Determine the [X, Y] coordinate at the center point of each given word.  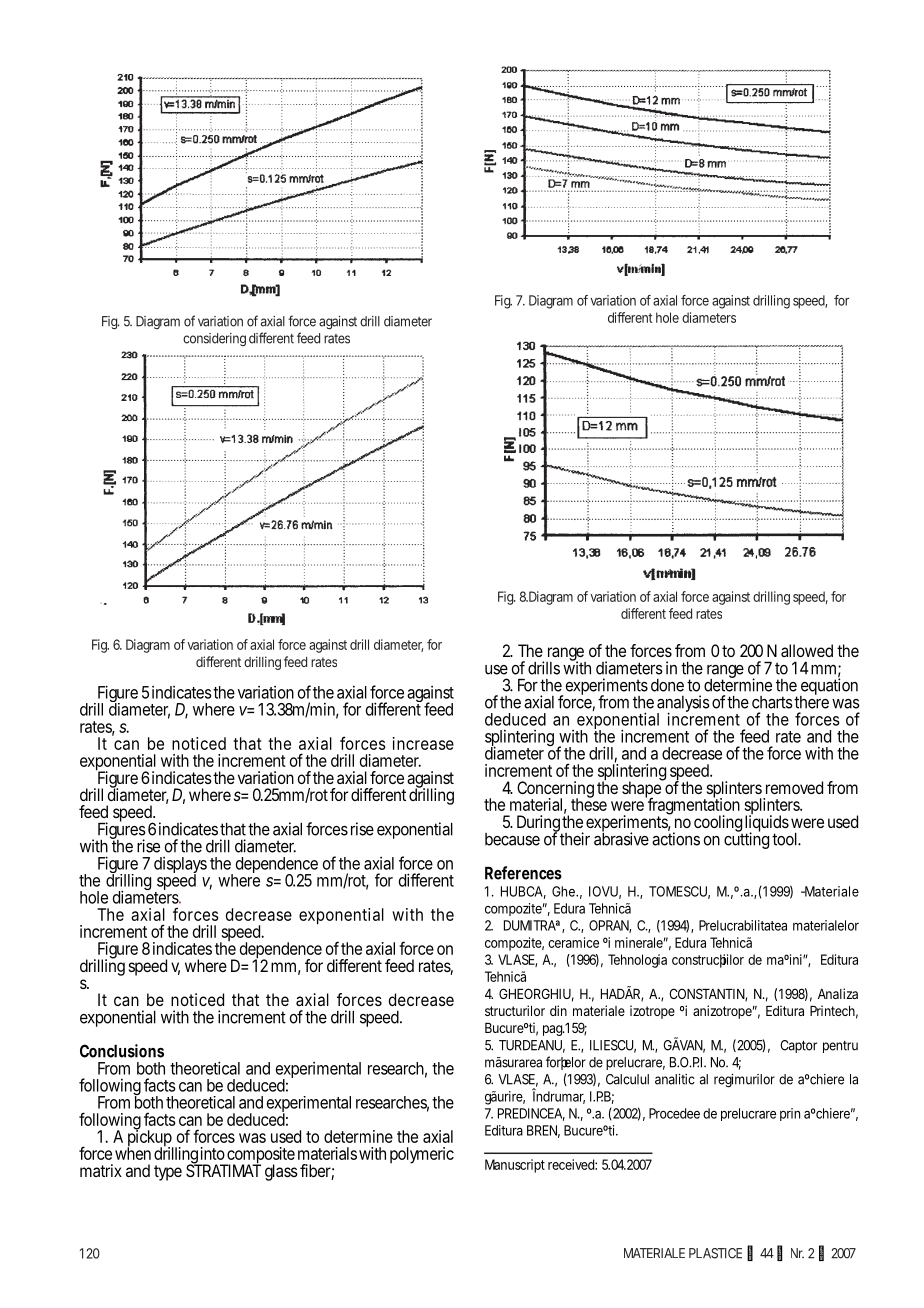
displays [180, 866]
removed [794, 787]
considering [214, 339]
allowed [807, 650]
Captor [798, 1046]
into [213, 1153]
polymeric [422, 1155]
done [667, 685]
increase [423, 743]
